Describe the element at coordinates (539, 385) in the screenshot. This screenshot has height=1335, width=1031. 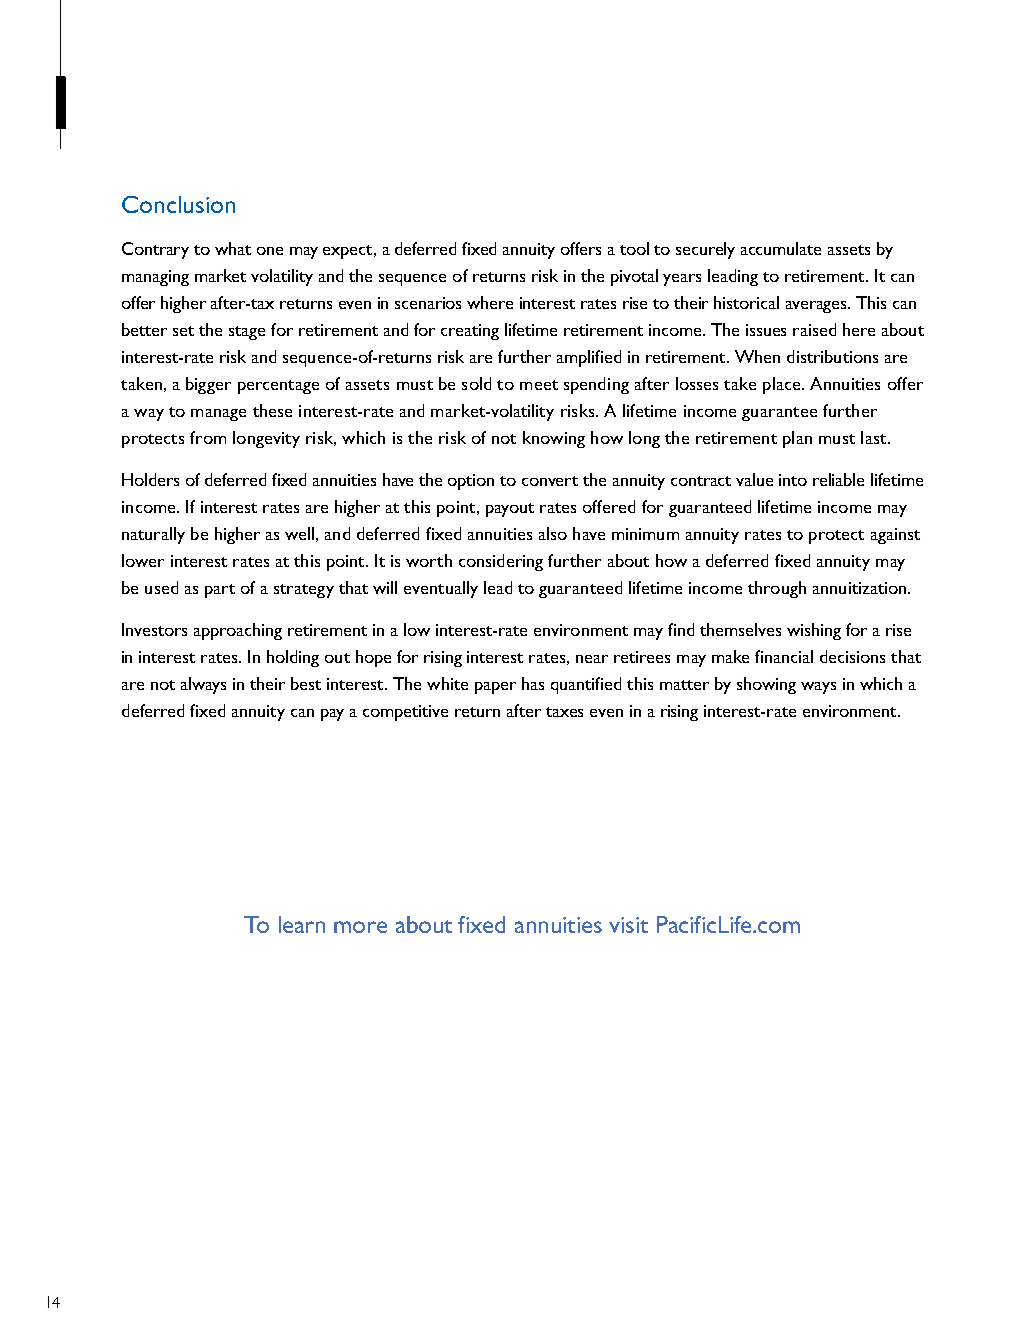
I see `meet` at that location.
